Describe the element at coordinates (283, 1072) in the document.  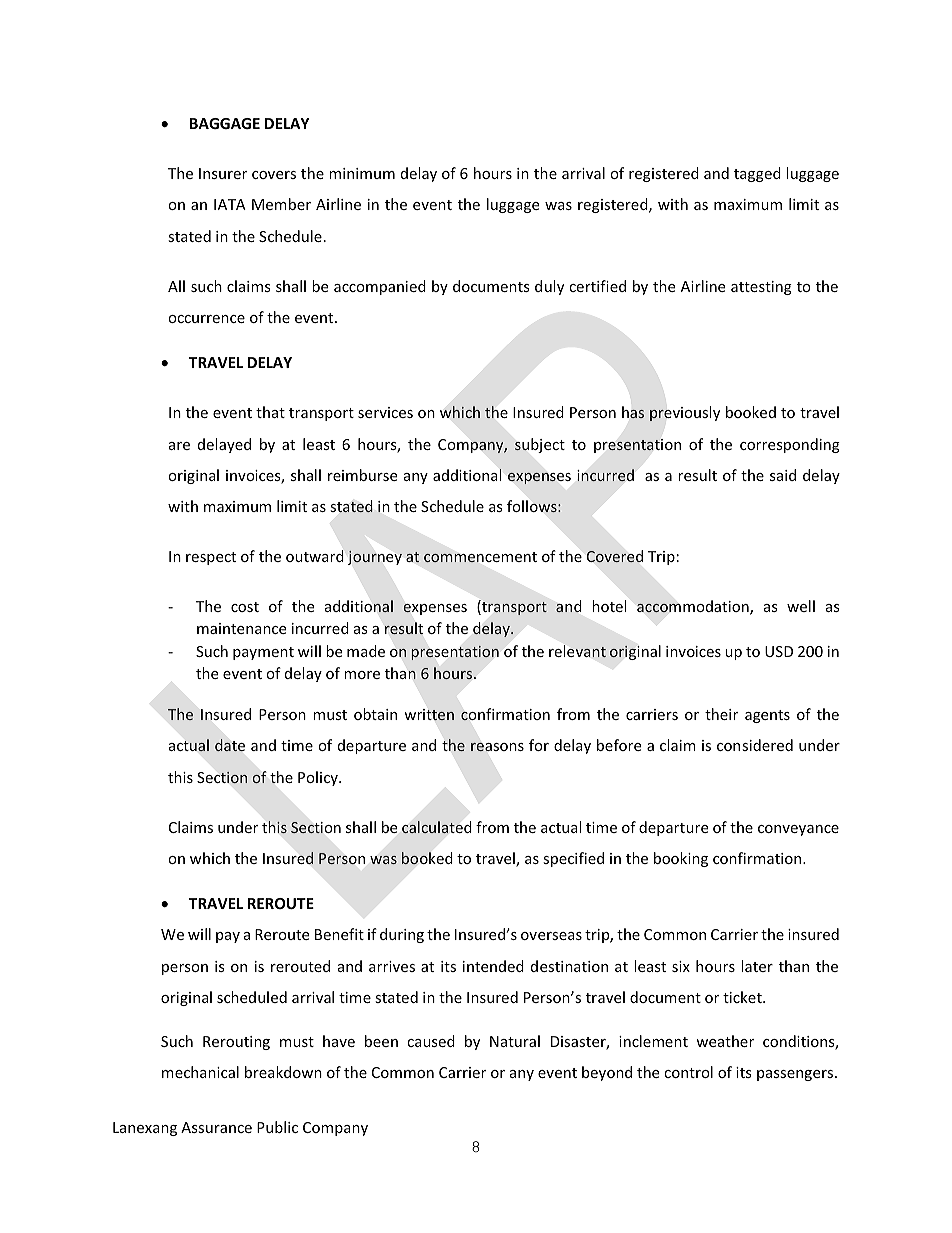
I see `breakdown` at that location.
